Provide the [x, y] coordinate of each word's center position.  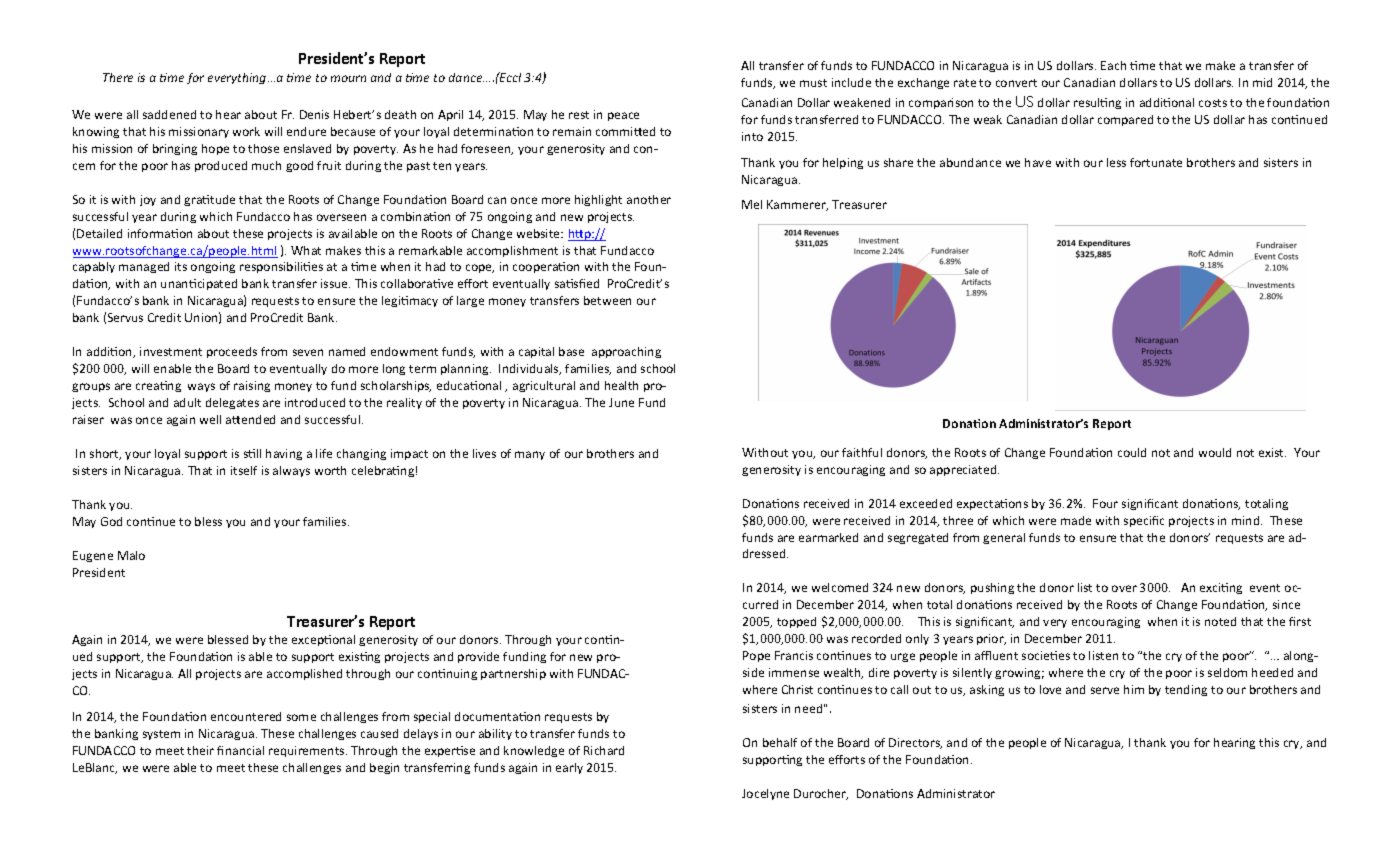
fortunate [1156, 162]
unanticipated [199, 284]
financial [240, 750]
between [607, 300]
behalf [780, 742]
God [111, 521]
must [813, 83]
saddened [169, 114]
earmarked [828, 537]
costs [1213, 103]
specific [1144, 521]
